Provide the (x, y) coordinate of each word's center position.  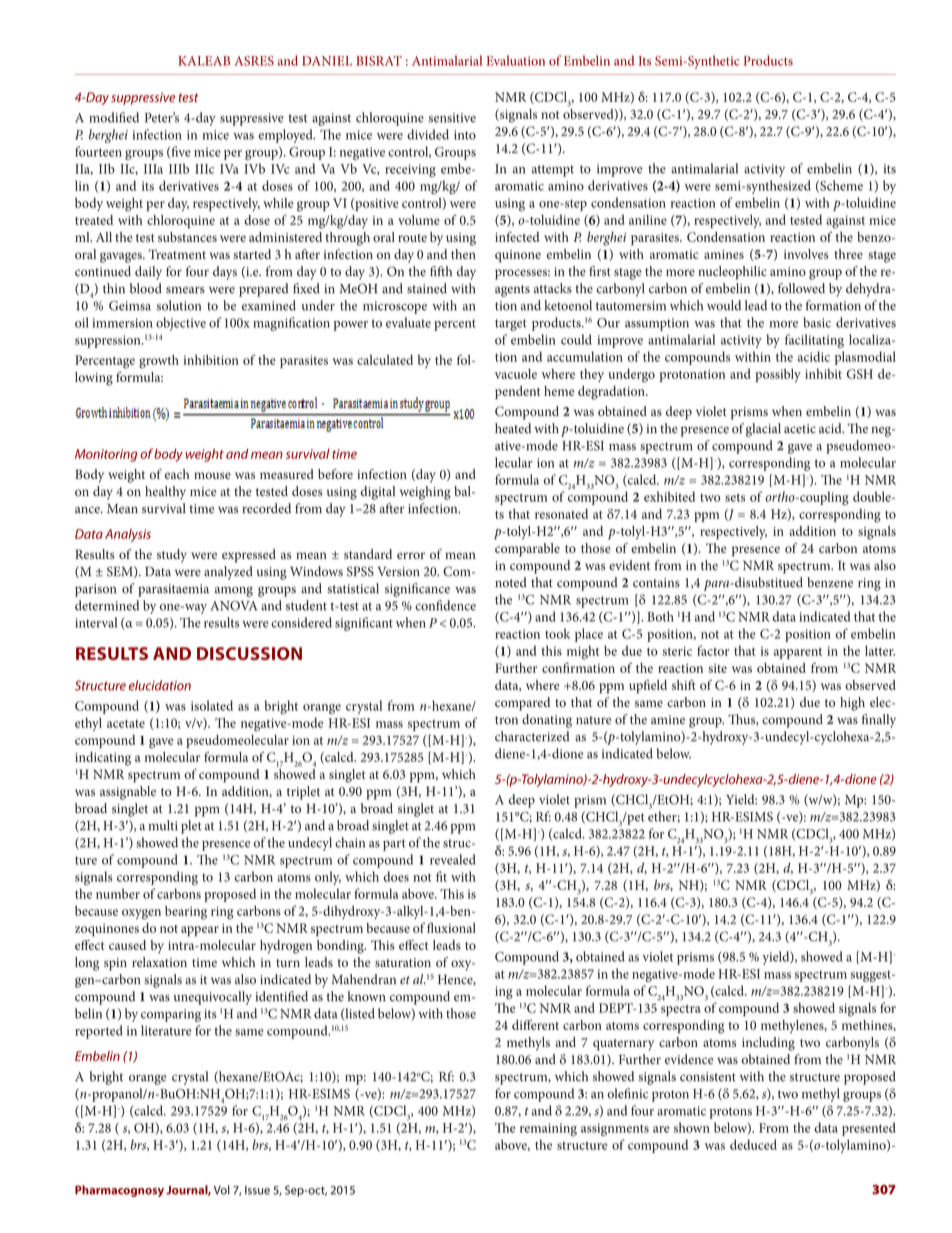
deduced (753, 1144)
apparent (798, 653)
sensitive (452, 118)
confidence (445, 605)
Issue (257, 1190)
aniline (648, 219)
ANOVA (233, 606)
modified (114, 117)
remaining (548, 1129)
